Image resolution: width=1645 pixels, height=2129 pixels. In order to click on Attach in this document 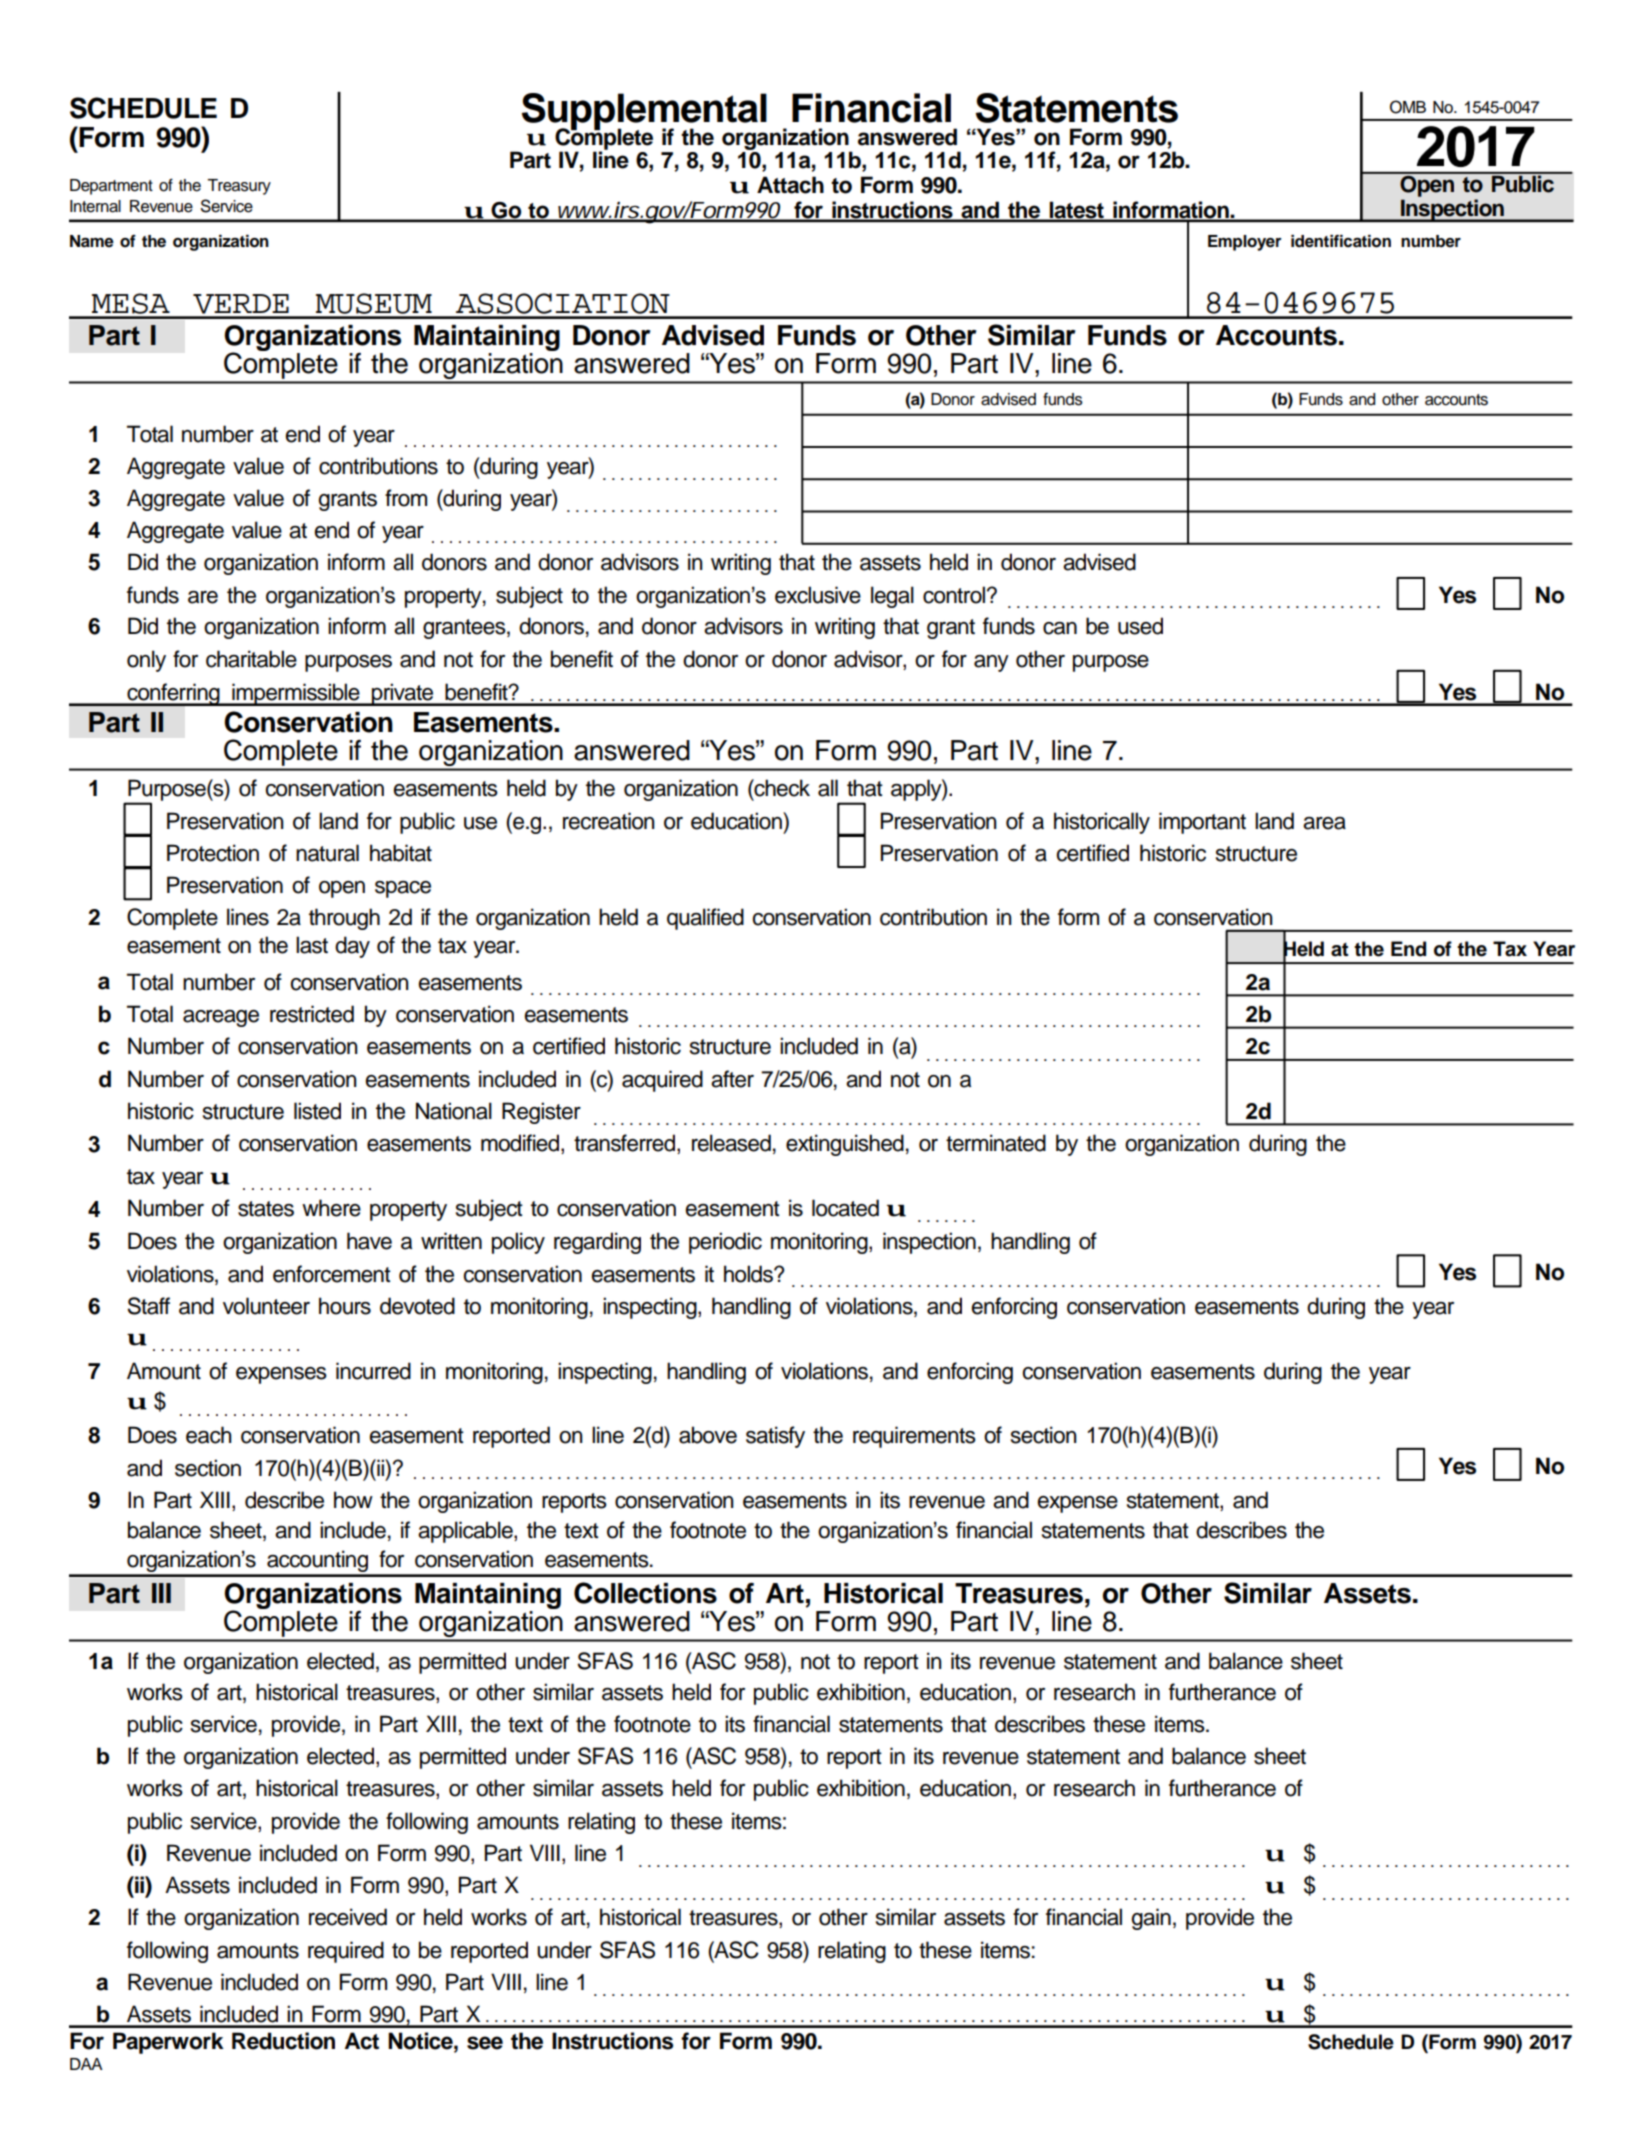, I will do `click(790, 185)`.
